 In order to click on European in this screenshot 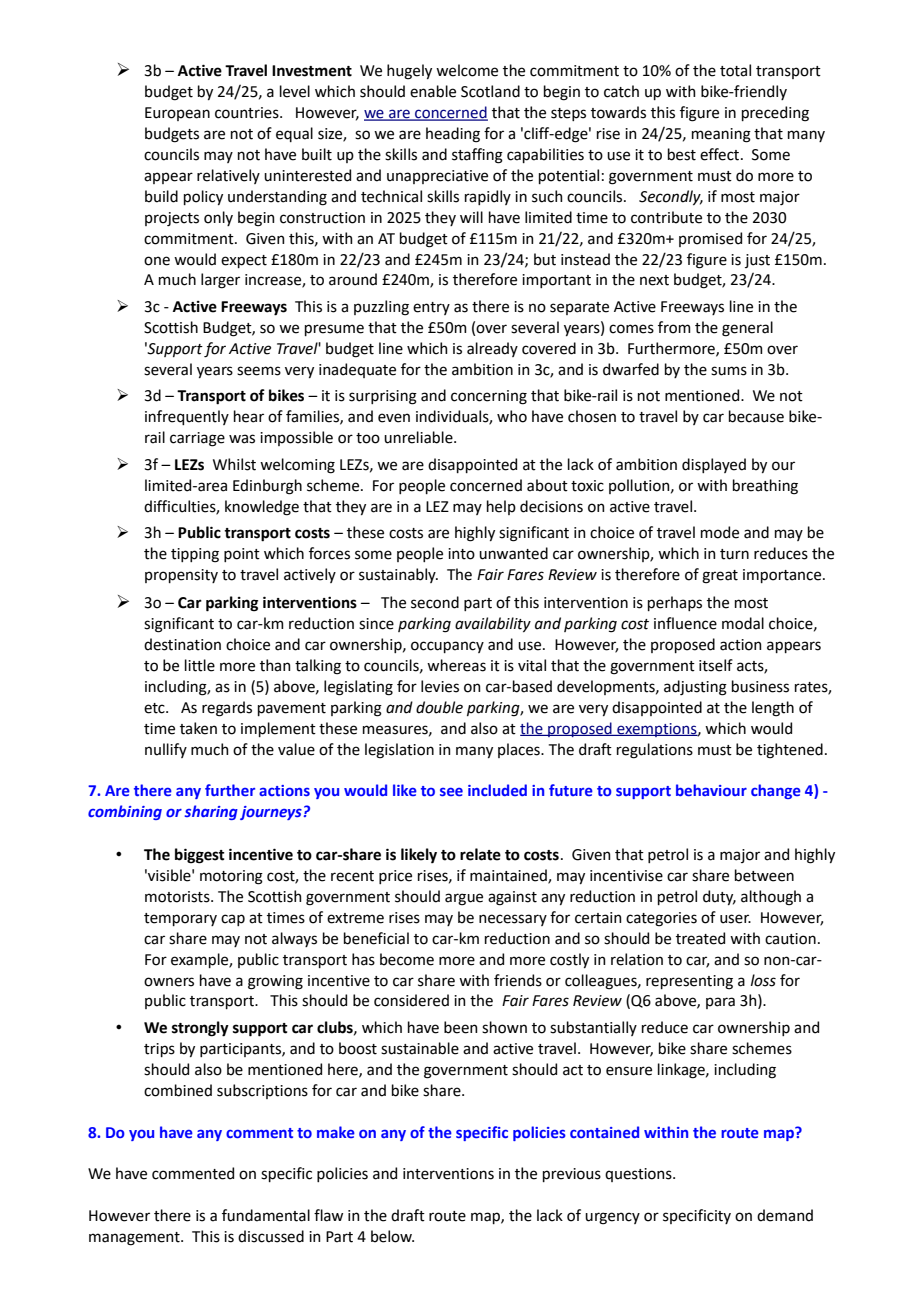, I will do `click(177, 114)`.
